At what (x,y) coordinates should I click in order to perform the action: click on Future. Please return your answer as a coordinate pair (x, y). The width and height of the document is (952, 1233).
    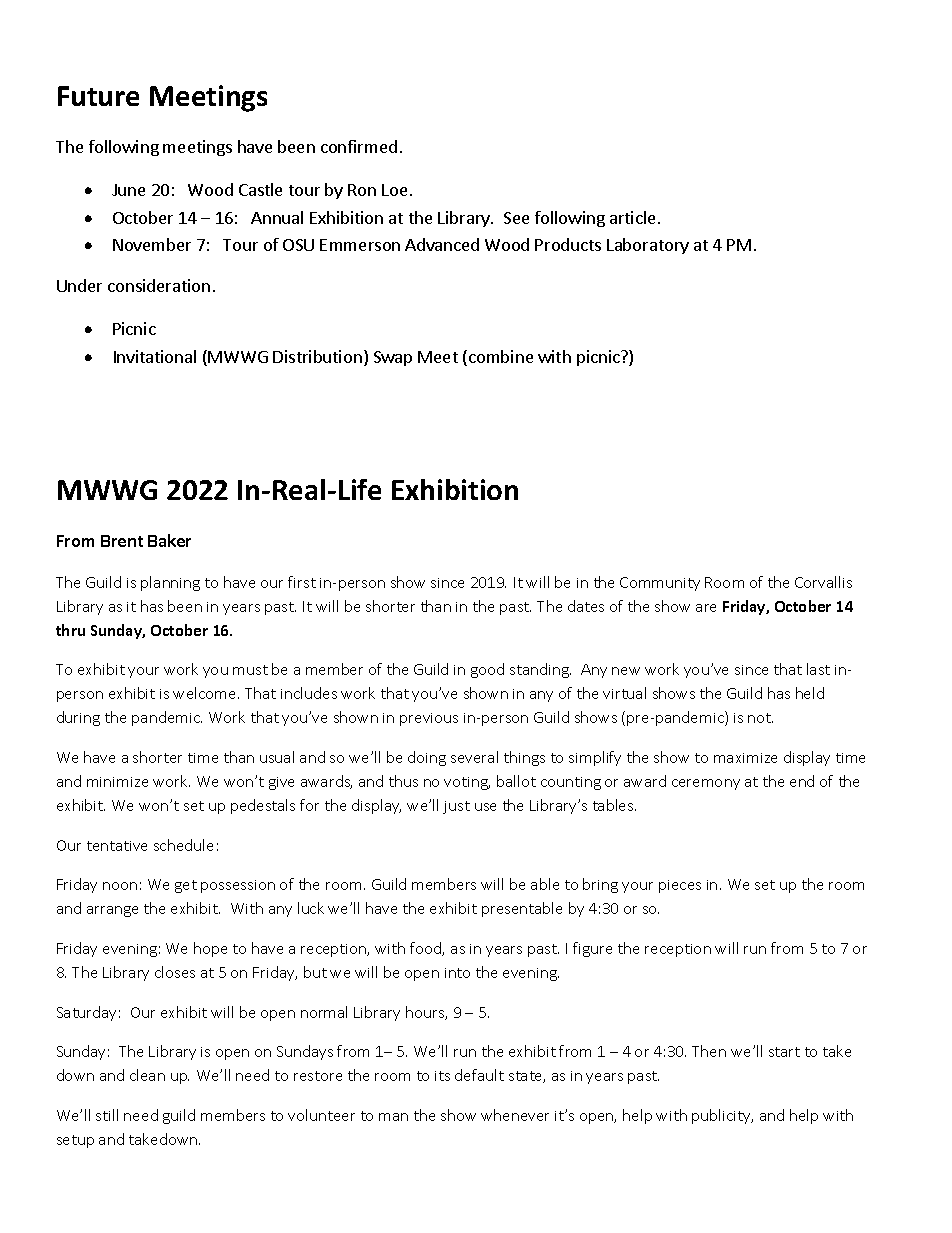
    Looking at the image, I should click on (98, 96).
